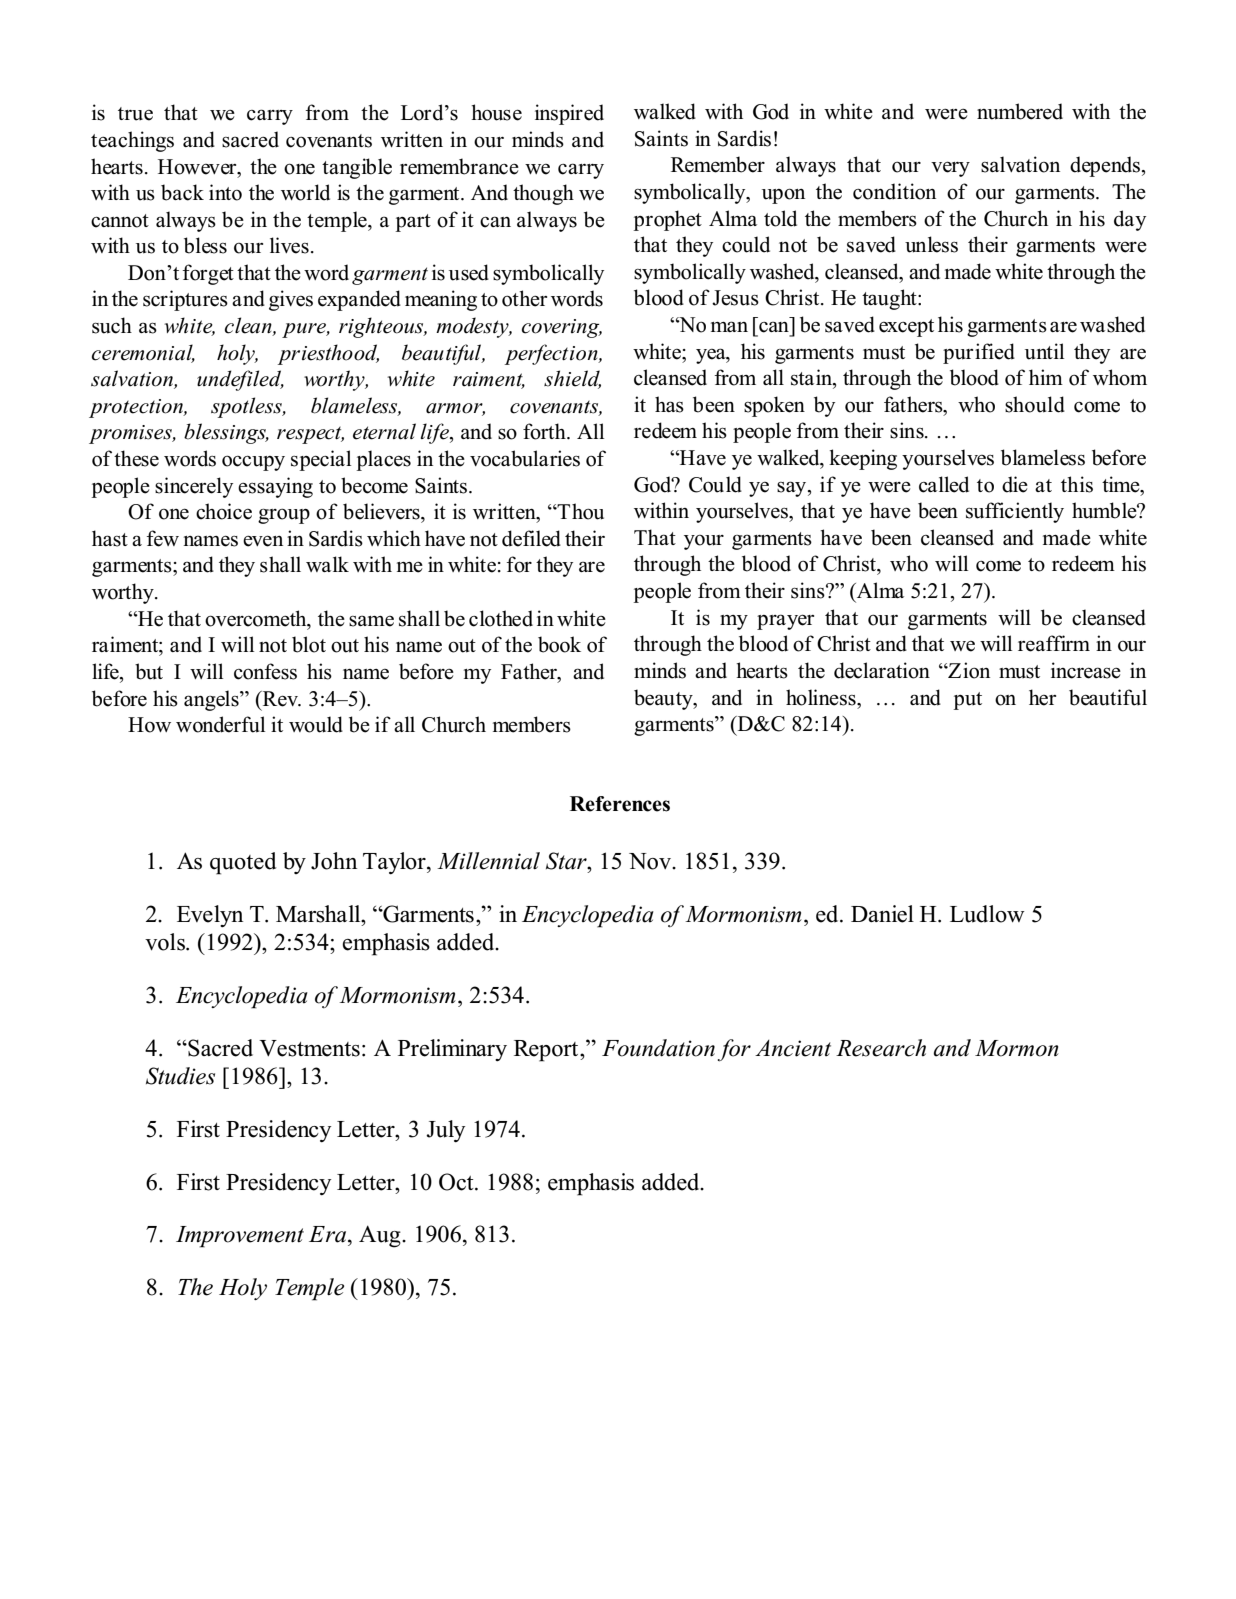 The height and width of the screenshot is (1599, 1236). I want to click on choice, so click(224, 511).
